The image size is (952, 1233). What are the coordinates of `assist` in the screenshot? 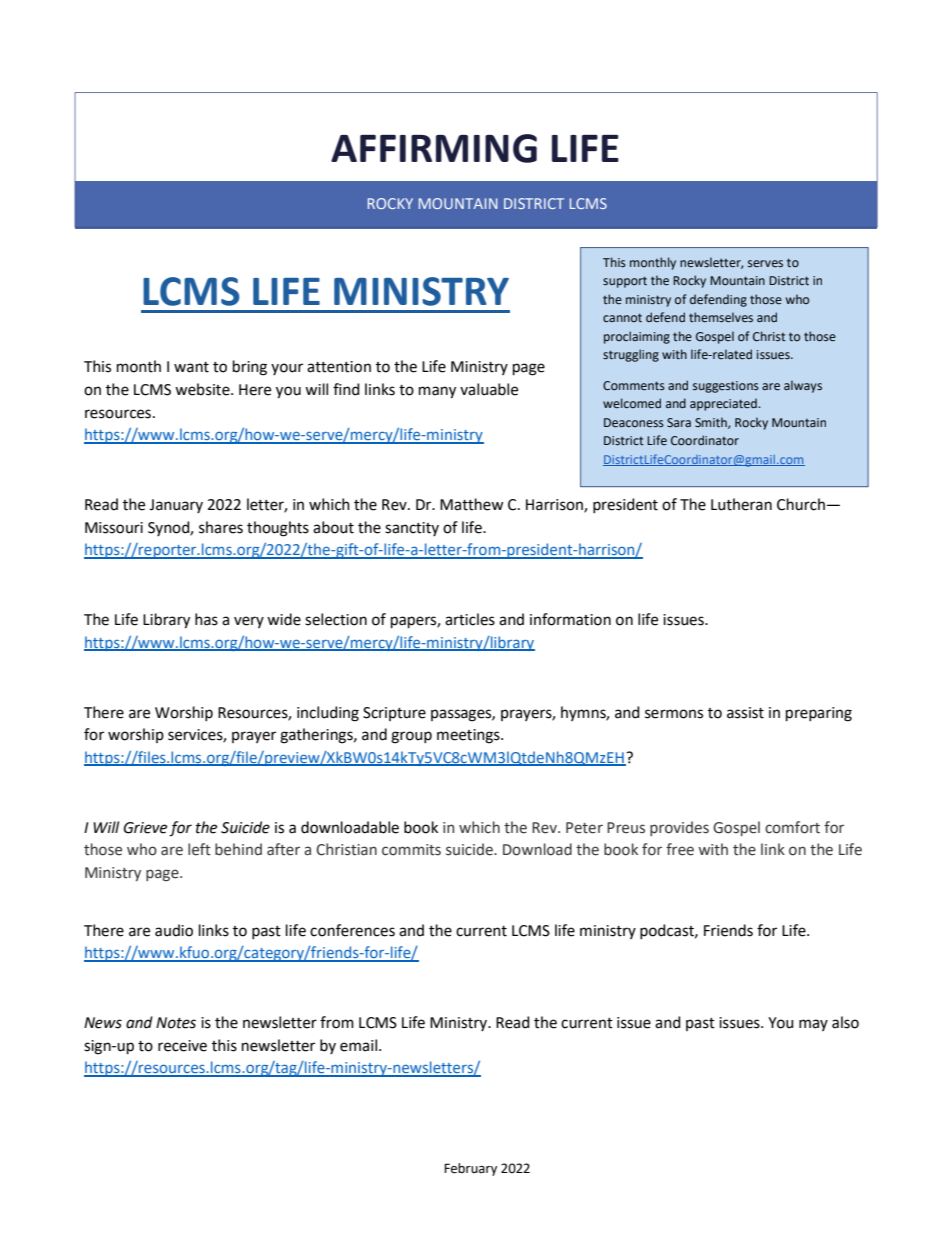 It's located at (745, 713).
